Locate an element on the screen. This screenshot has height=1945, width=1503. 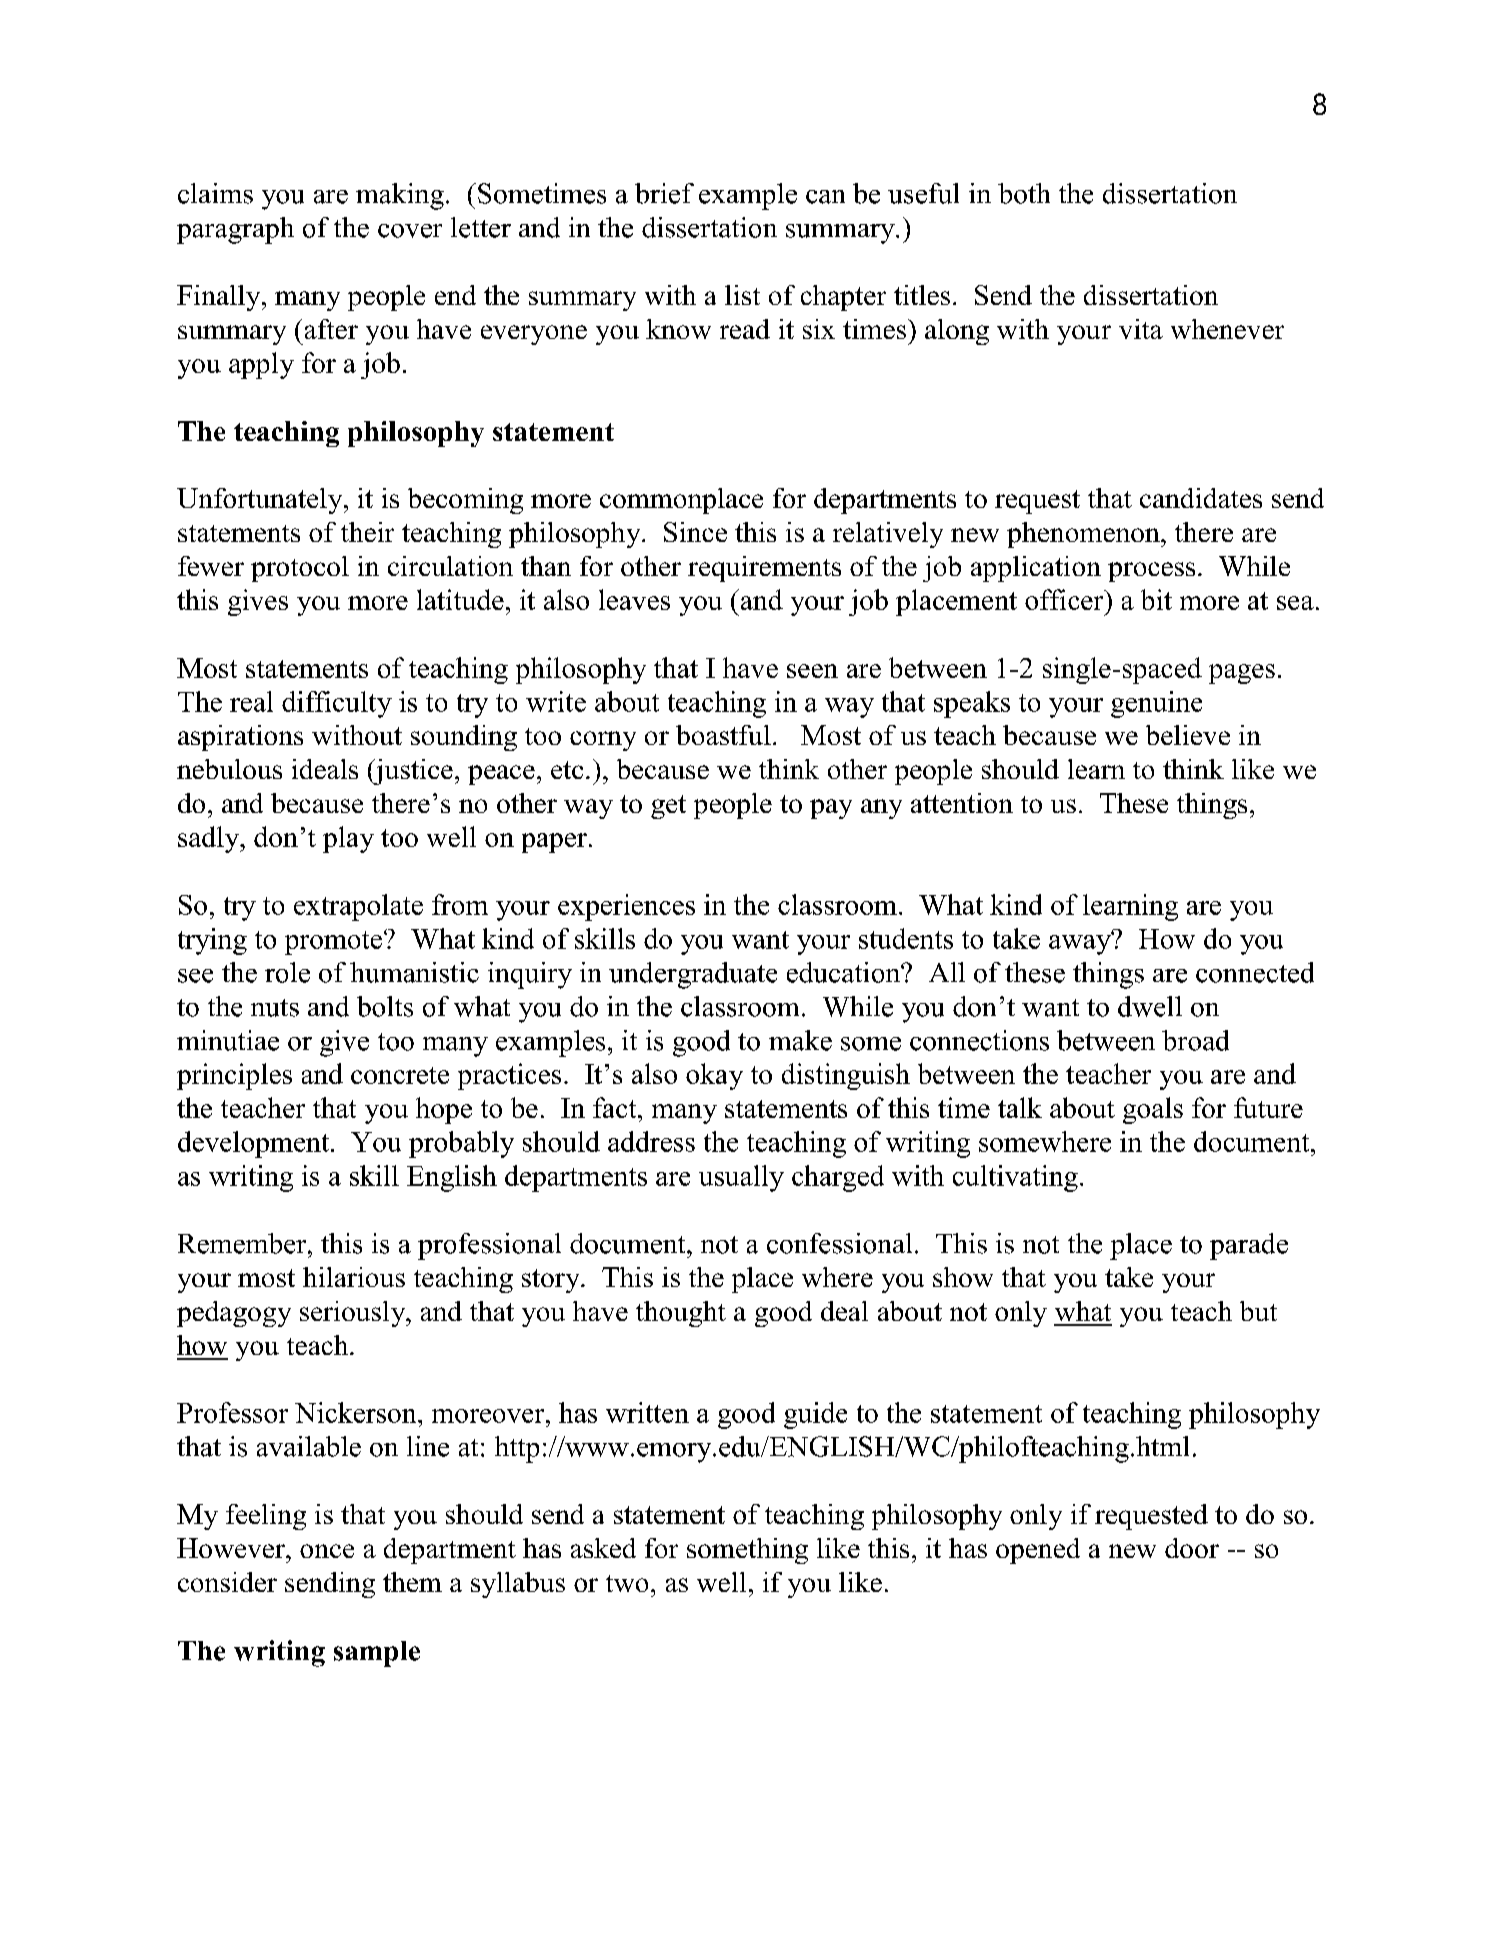
process is located at coordinates (1151, 572).
